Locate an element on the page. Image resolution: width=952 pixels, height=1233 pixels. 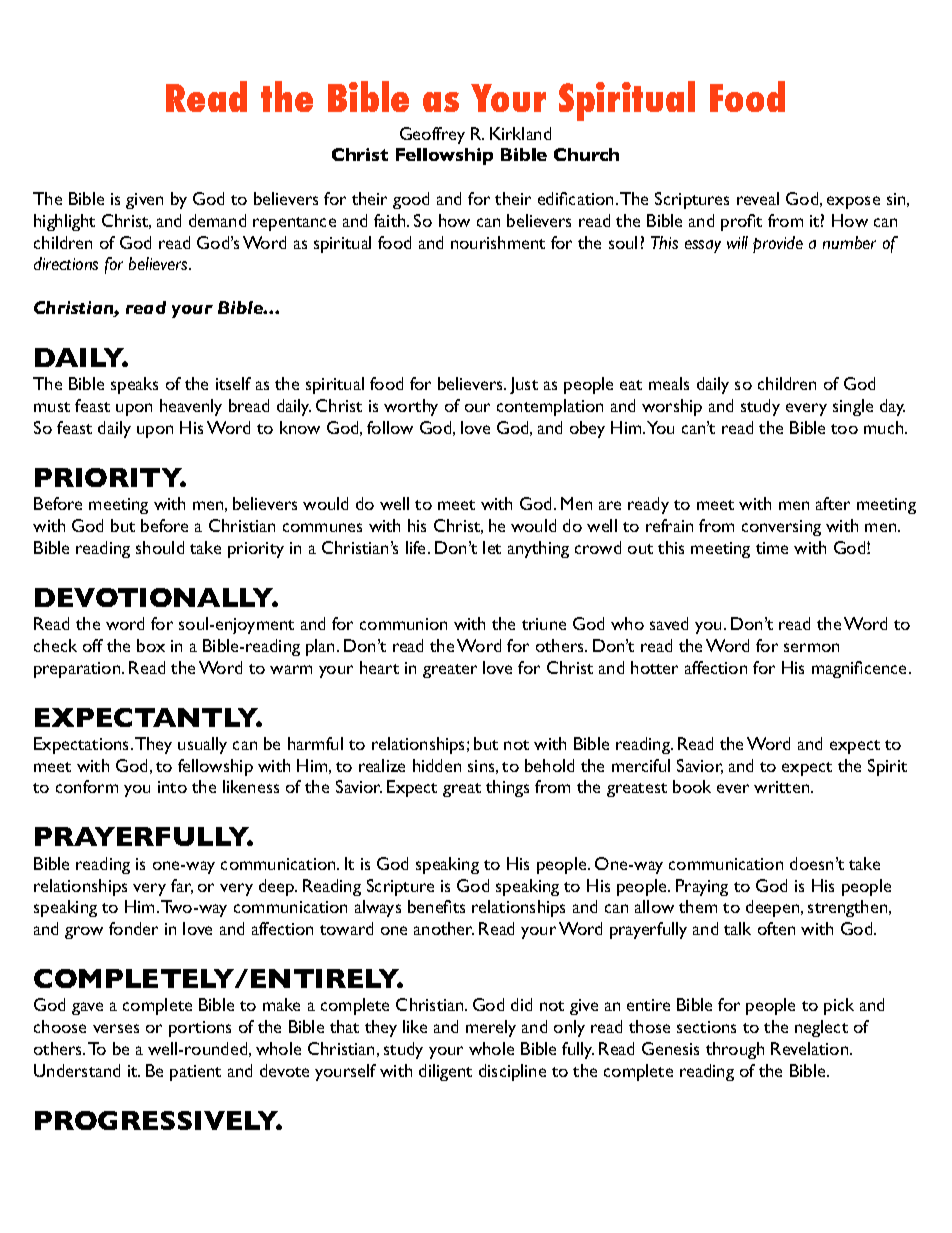
Geoffrey is located at coordinates (432, 135).
